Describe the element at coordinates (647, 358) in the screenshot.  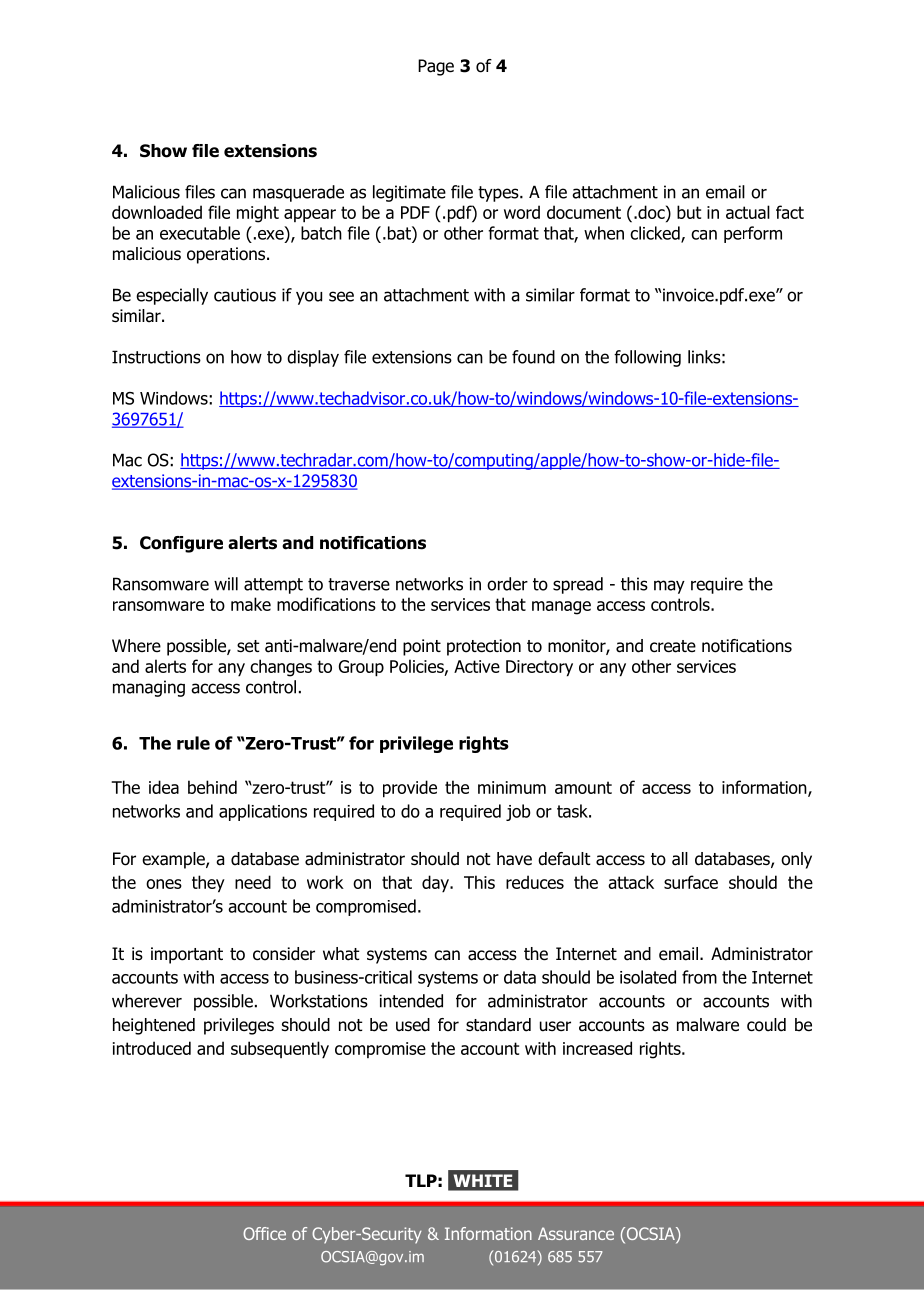
I see `following` at that location.
